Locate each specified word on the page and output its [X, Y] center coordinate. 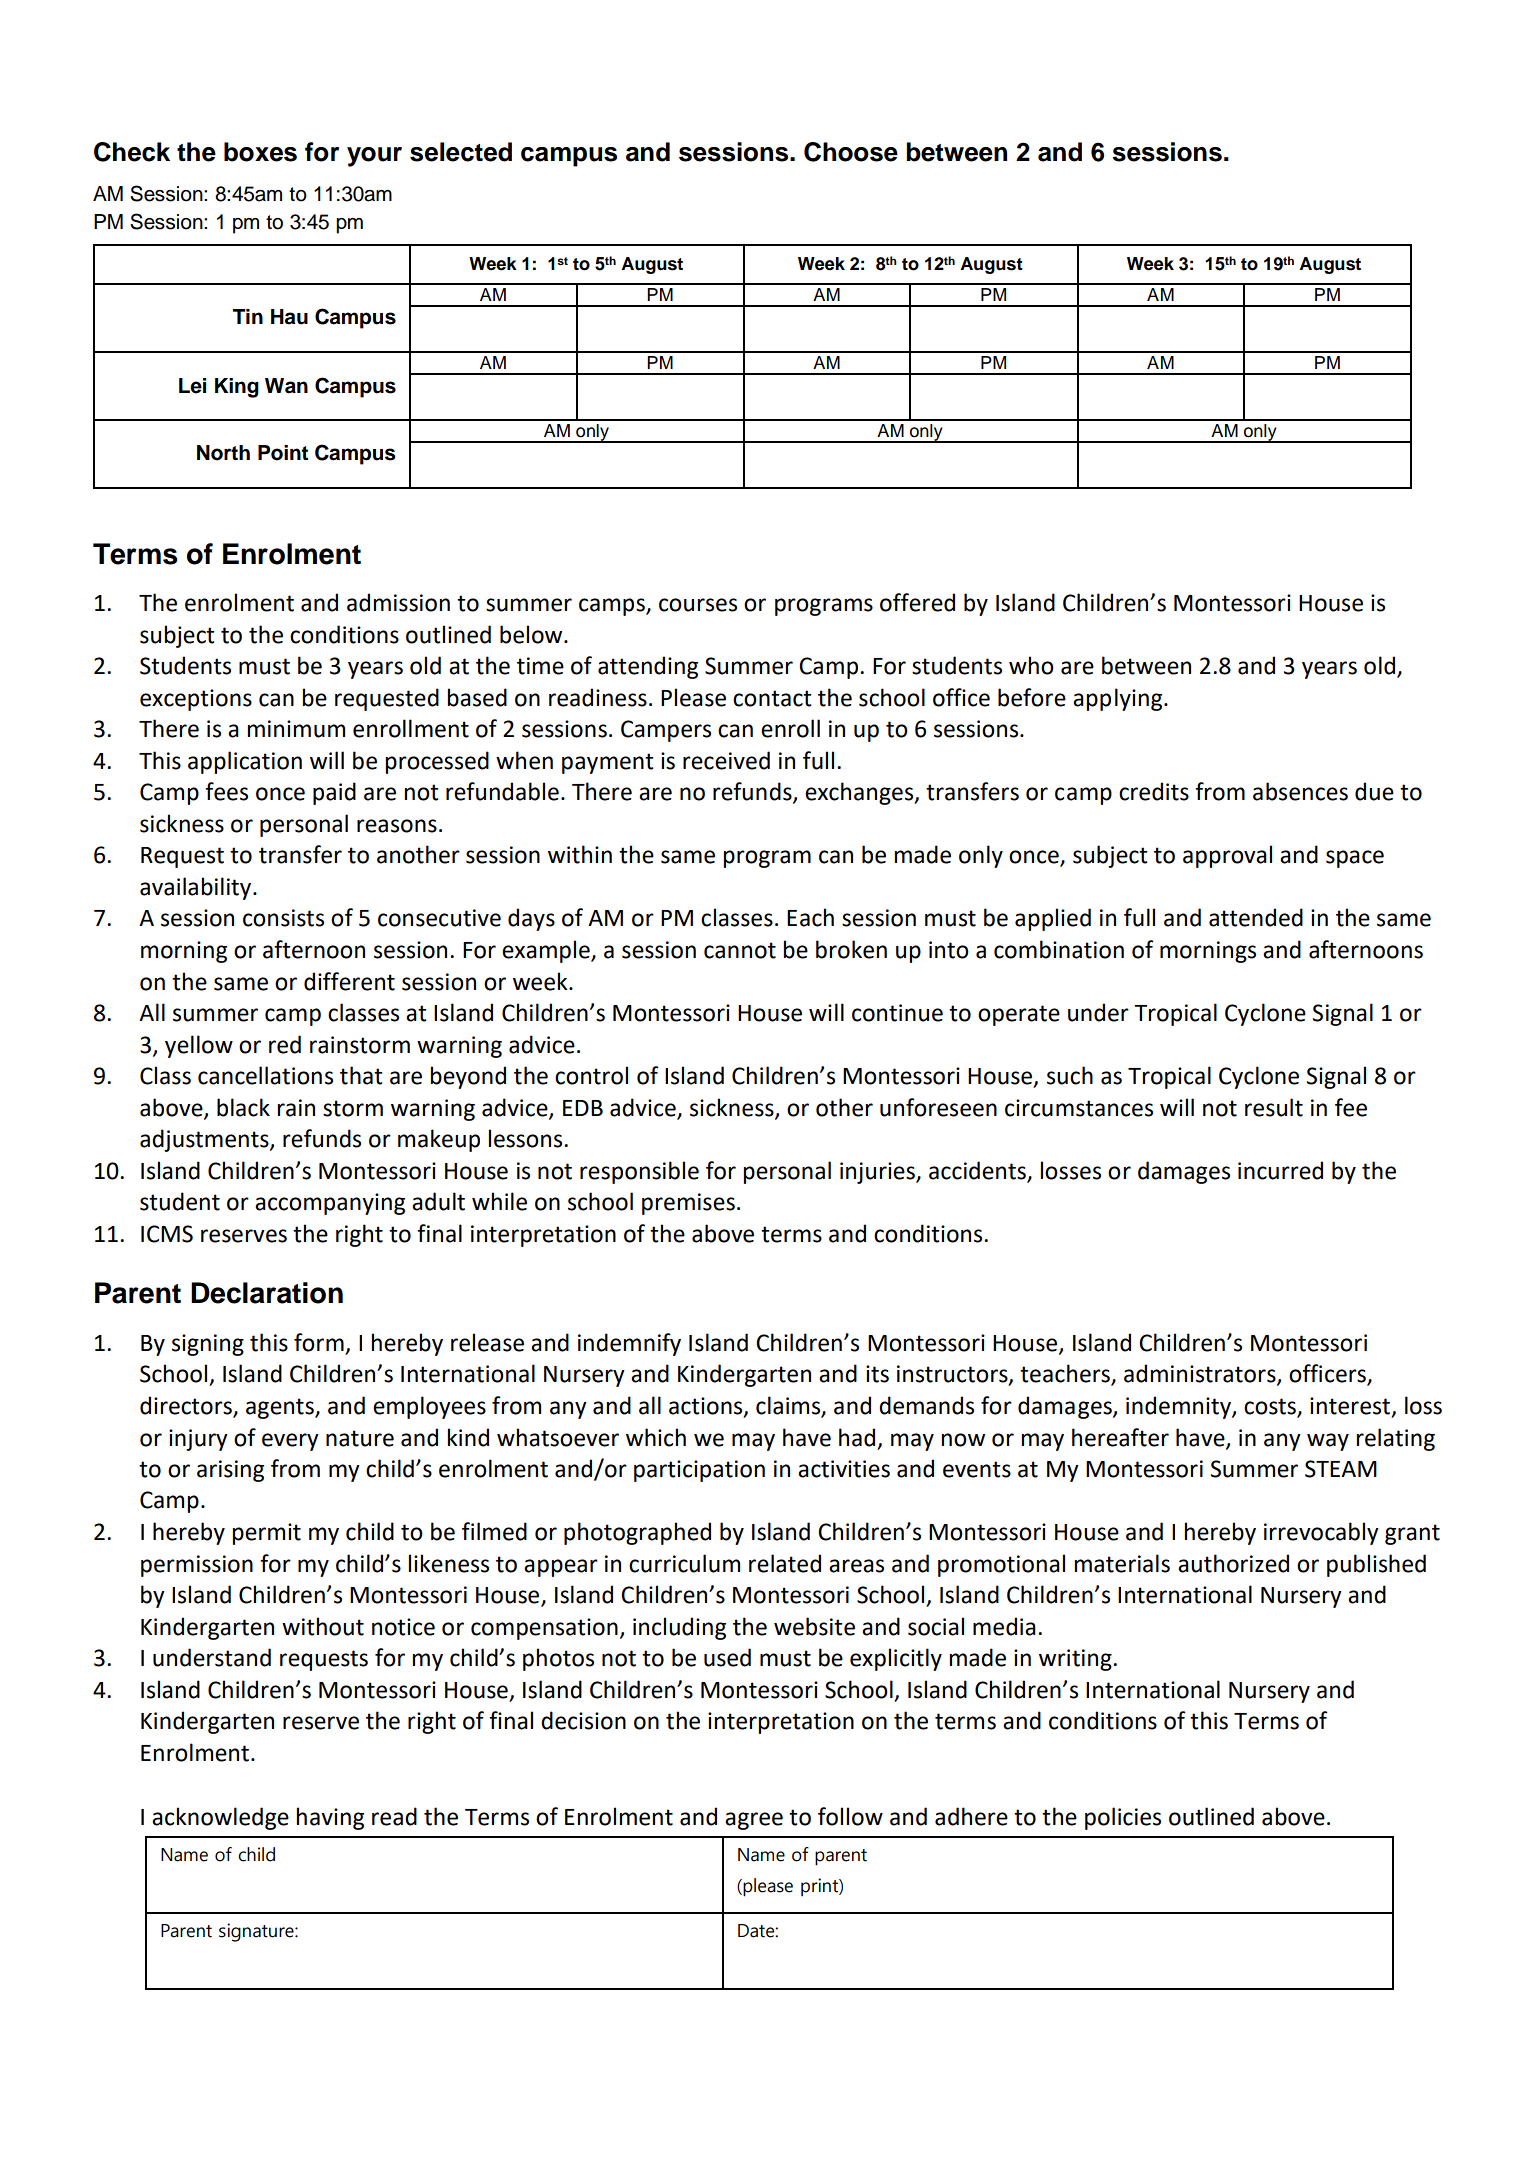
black [243, 1107]
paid [334, 793]
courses [698, 605]
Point [283, 453]
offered [917, 602]
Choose [851, 152]
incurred [1280, 1170]
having [330, 1818]
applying [1119, 699]
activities [844, 1469]
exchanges [860, 793]
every [290, 1442]
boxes [260, 152]
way [1328, 1442]
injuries [878, 1173]
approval [1227, 856]
